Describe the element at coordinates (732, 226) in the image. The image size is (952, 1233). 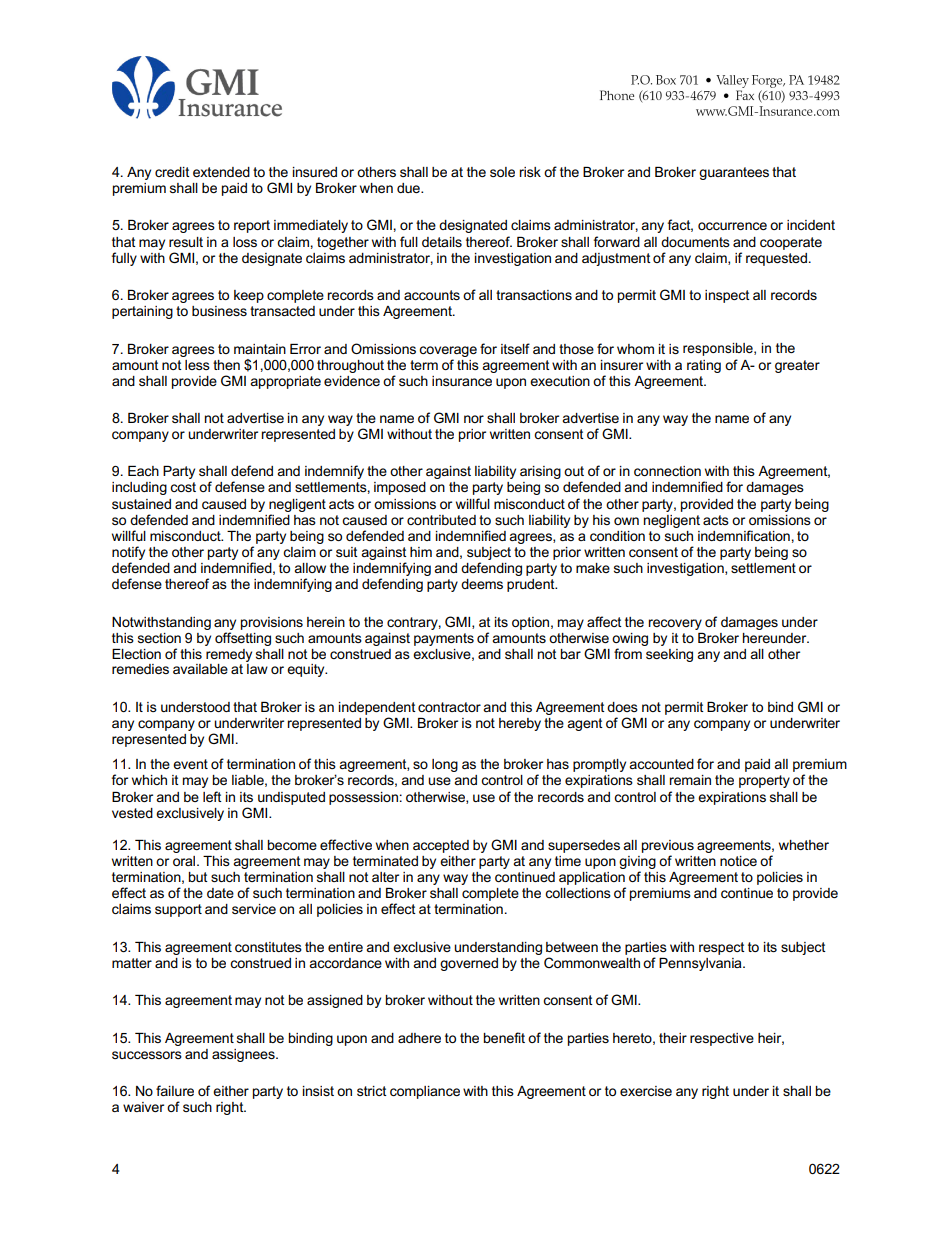
I see `occurrence` at that location.
